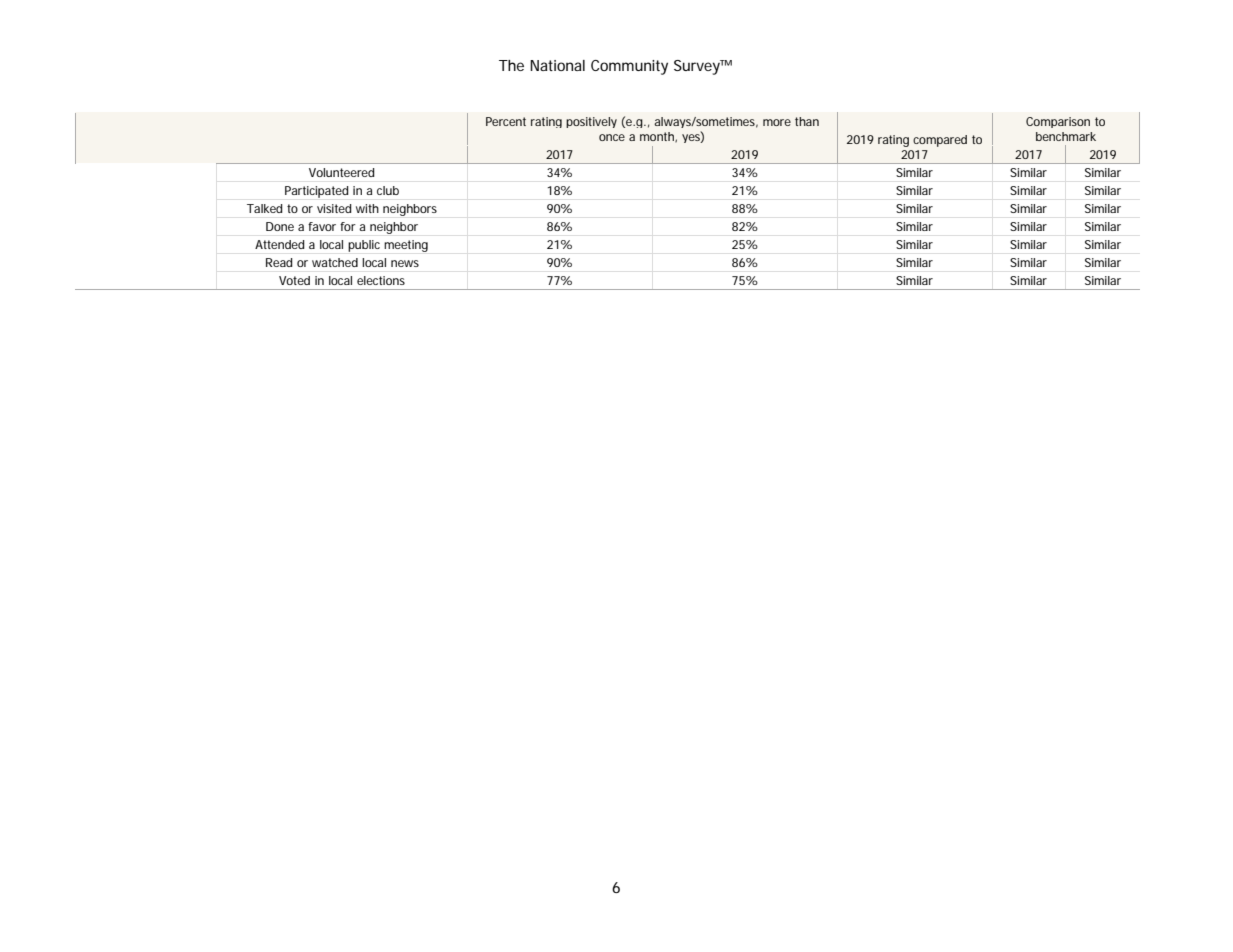 The width and height of the page is (1233, 952). Describe the element at coordinates (1058, 122) in the page. I see `Comparison` at that location.
